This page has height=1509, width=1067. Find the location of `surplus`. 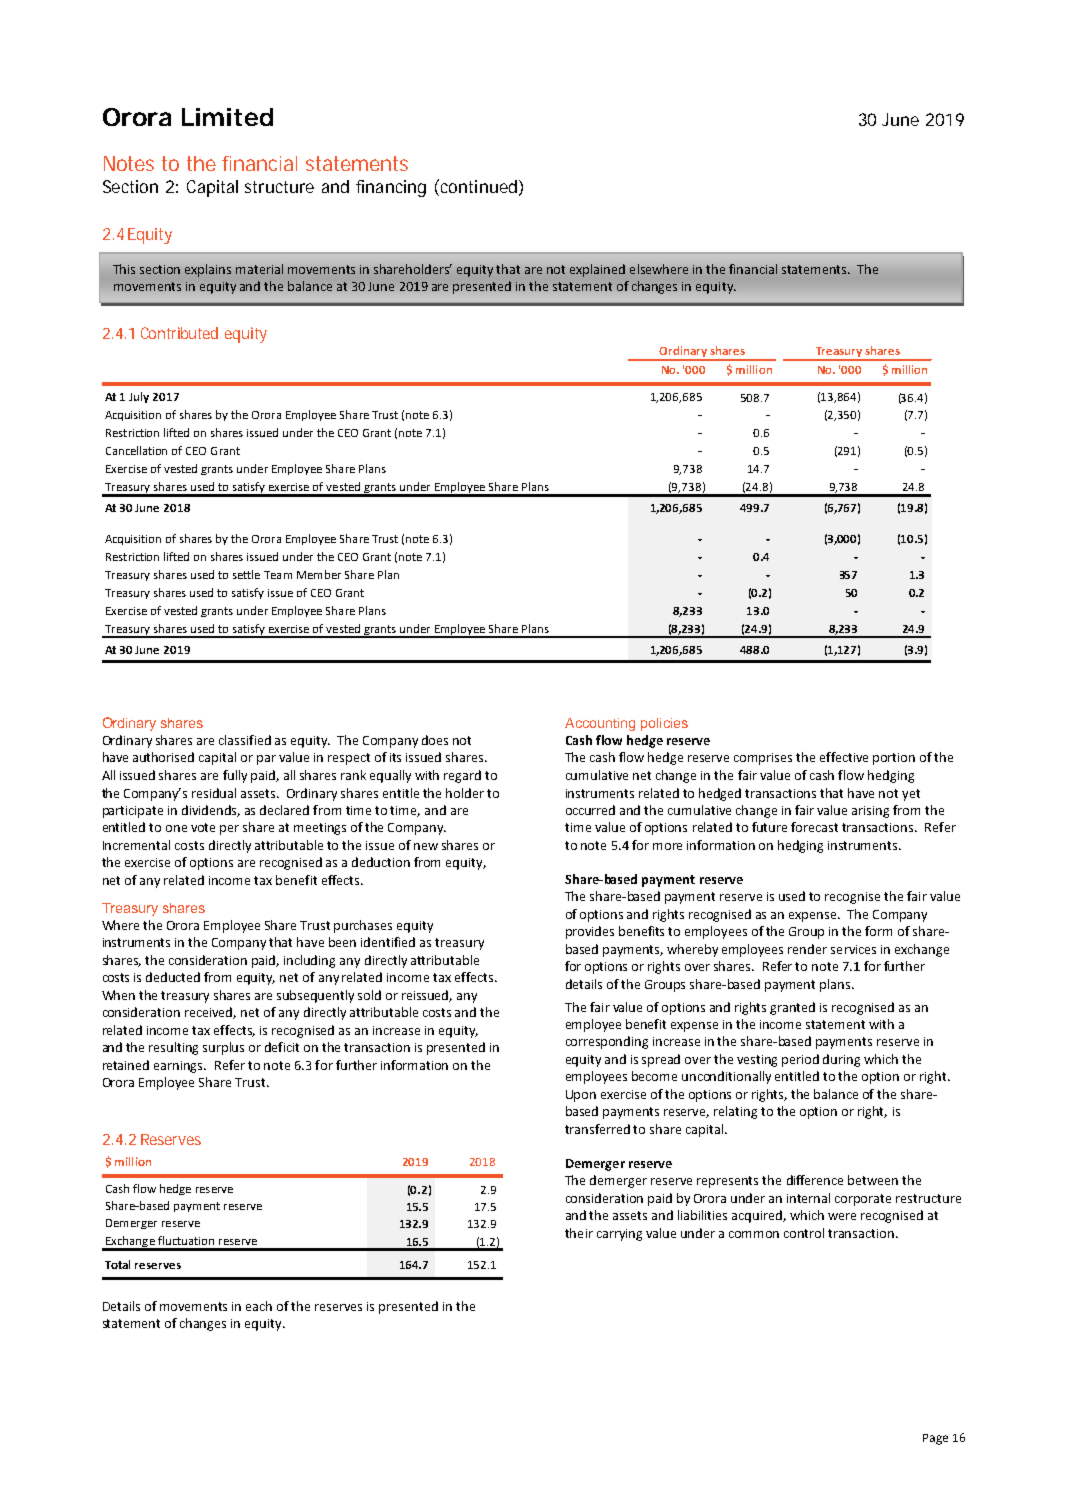

surplus is located at coordinates (223, 1048).
